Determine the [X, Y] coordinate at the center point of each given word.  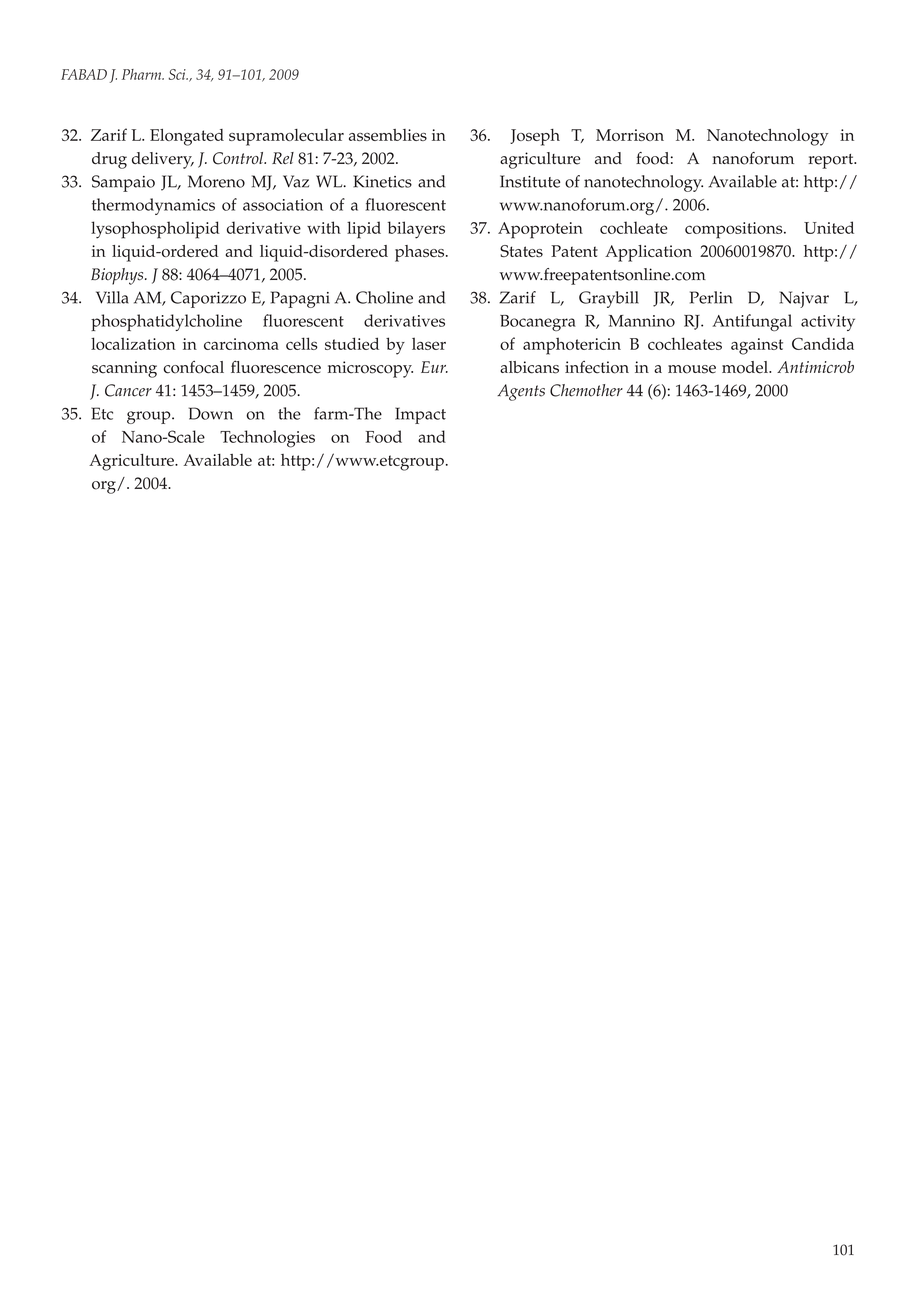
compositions [735, 230]
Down [211, 413]
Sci [178, 74]
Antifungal [752, 322]
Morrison [630, 135]
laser [429, 343]
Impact [420, 415]
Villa [112, 297]
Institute [530, 181]
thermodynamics [153, 206]
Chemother [586, 390]
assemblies [388, 135]
